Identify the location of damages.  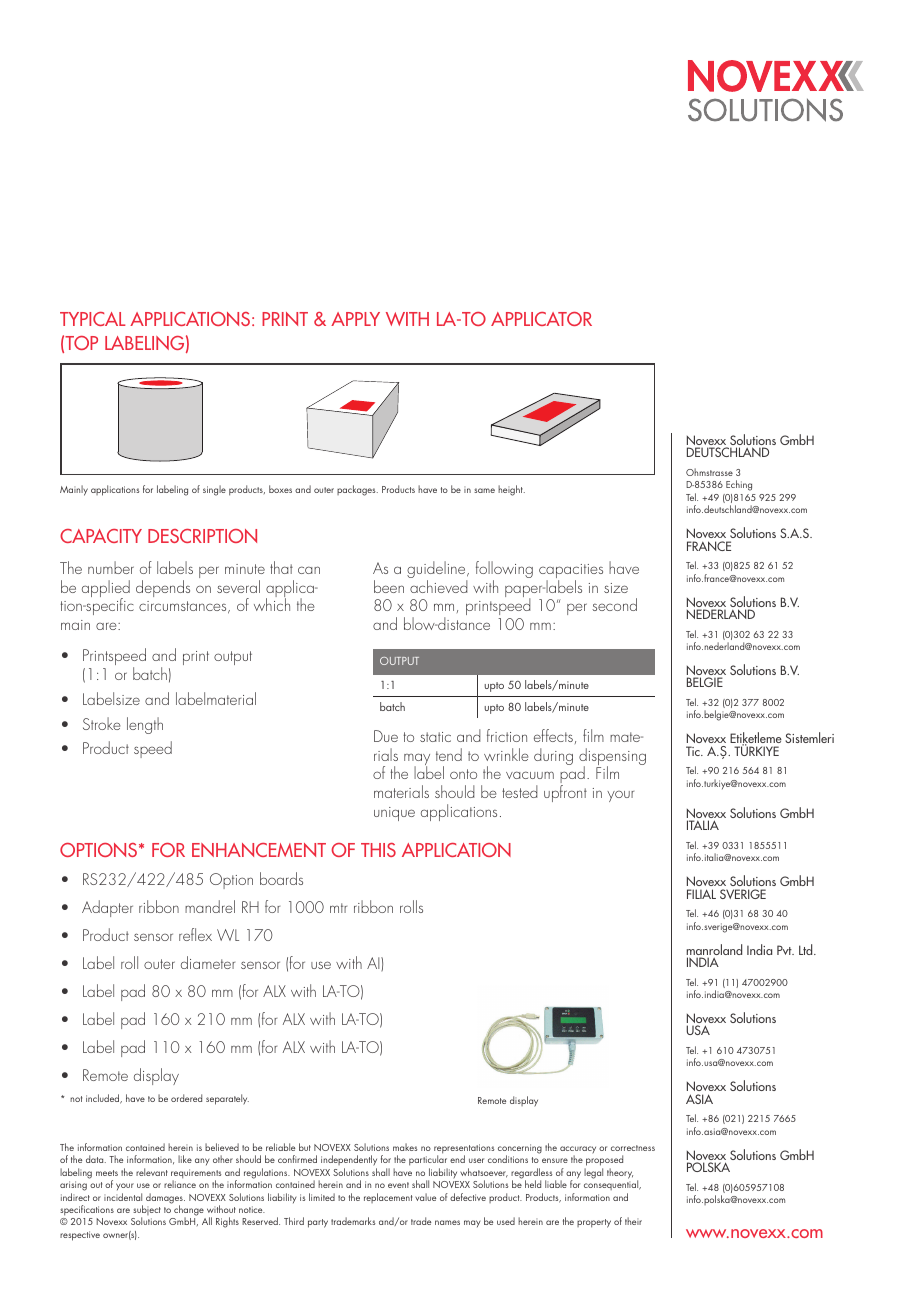
(165, 1199).
